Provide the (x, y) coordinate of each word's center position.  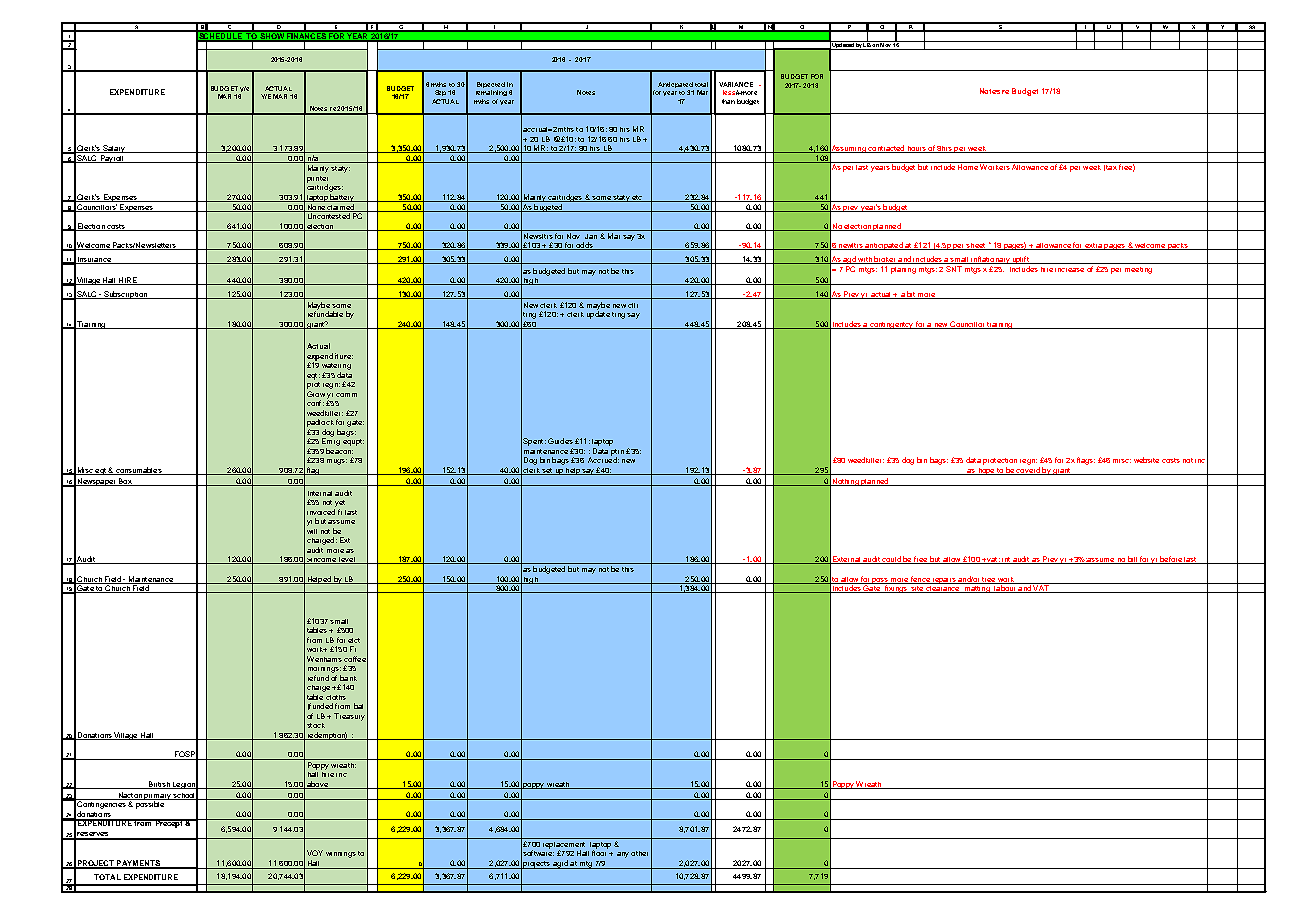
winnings (341, 855)
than (728, 101)
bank (348, 678)
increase (1069, 270)
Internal (320, 493)
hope (986, 471)
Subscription (125, 295)
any (623, 855)
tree (989, 580)
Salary (114, 149)
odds (585, 246)
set (547, 471)
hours (916, 149)
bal (358, 706)
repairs (944, 581)
